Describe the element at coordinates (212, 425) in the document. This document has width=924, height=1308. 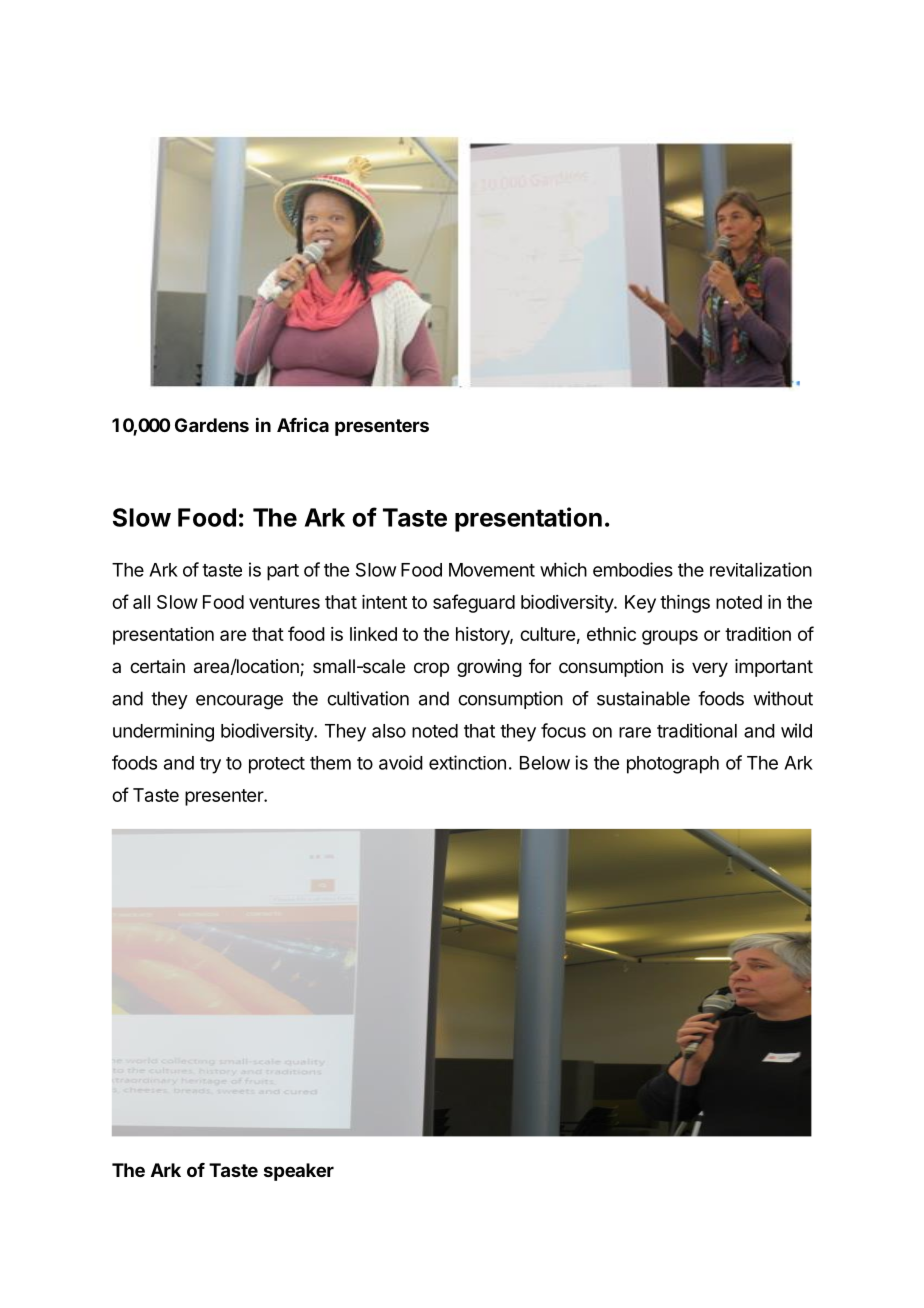
I see `Gardens` at that location.
